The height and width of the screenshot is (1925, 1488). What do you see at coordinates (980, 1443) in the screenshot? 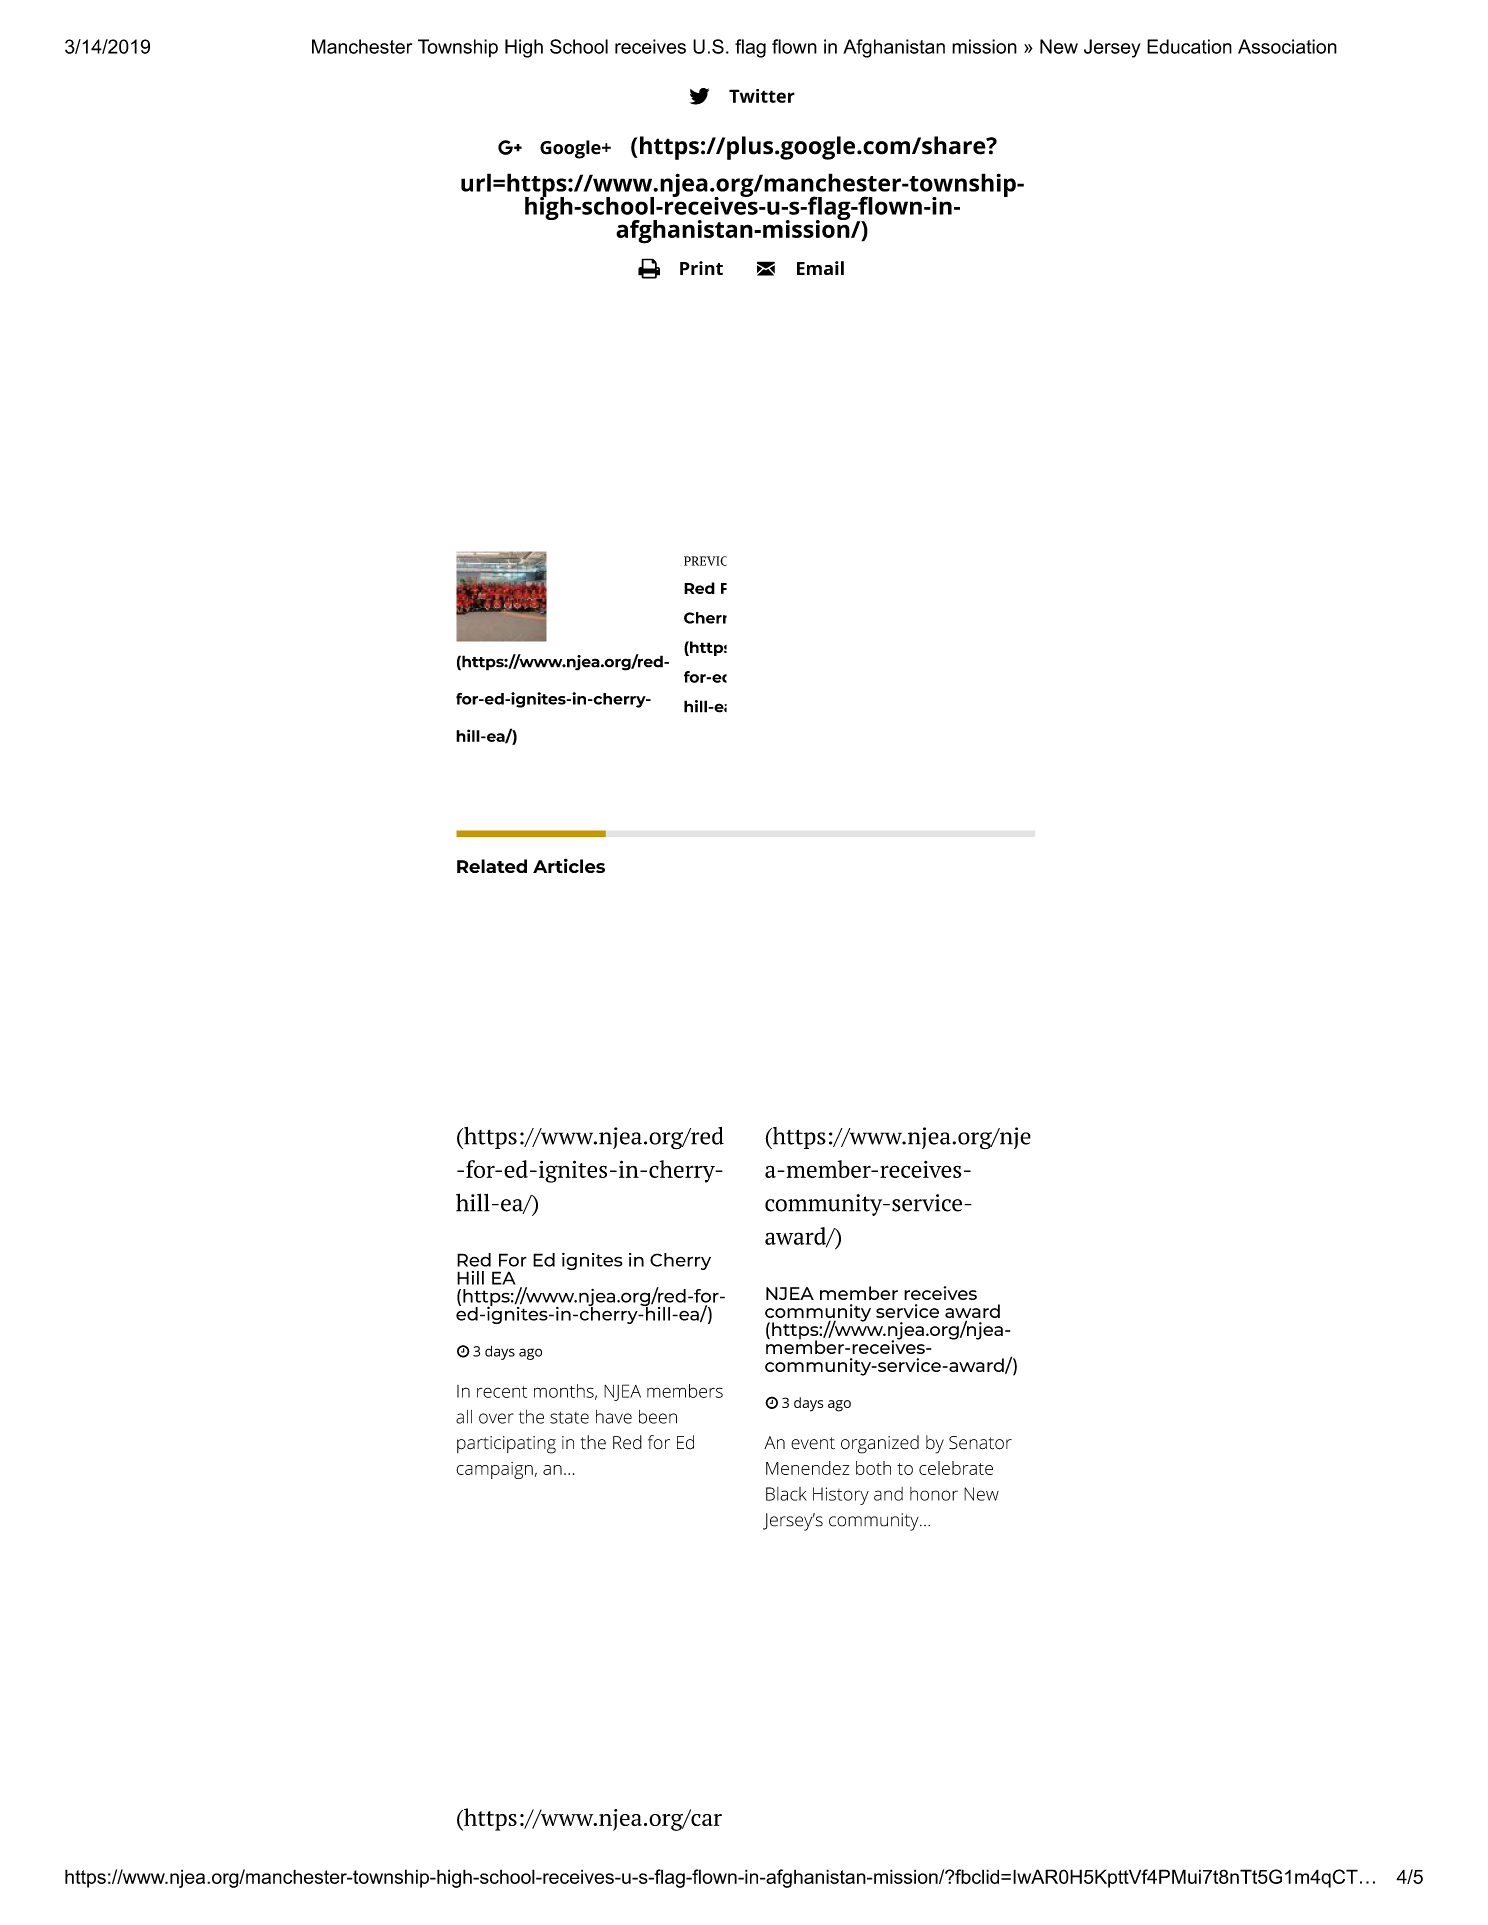
I see `Senator` at bounding box center [980, 1443].
